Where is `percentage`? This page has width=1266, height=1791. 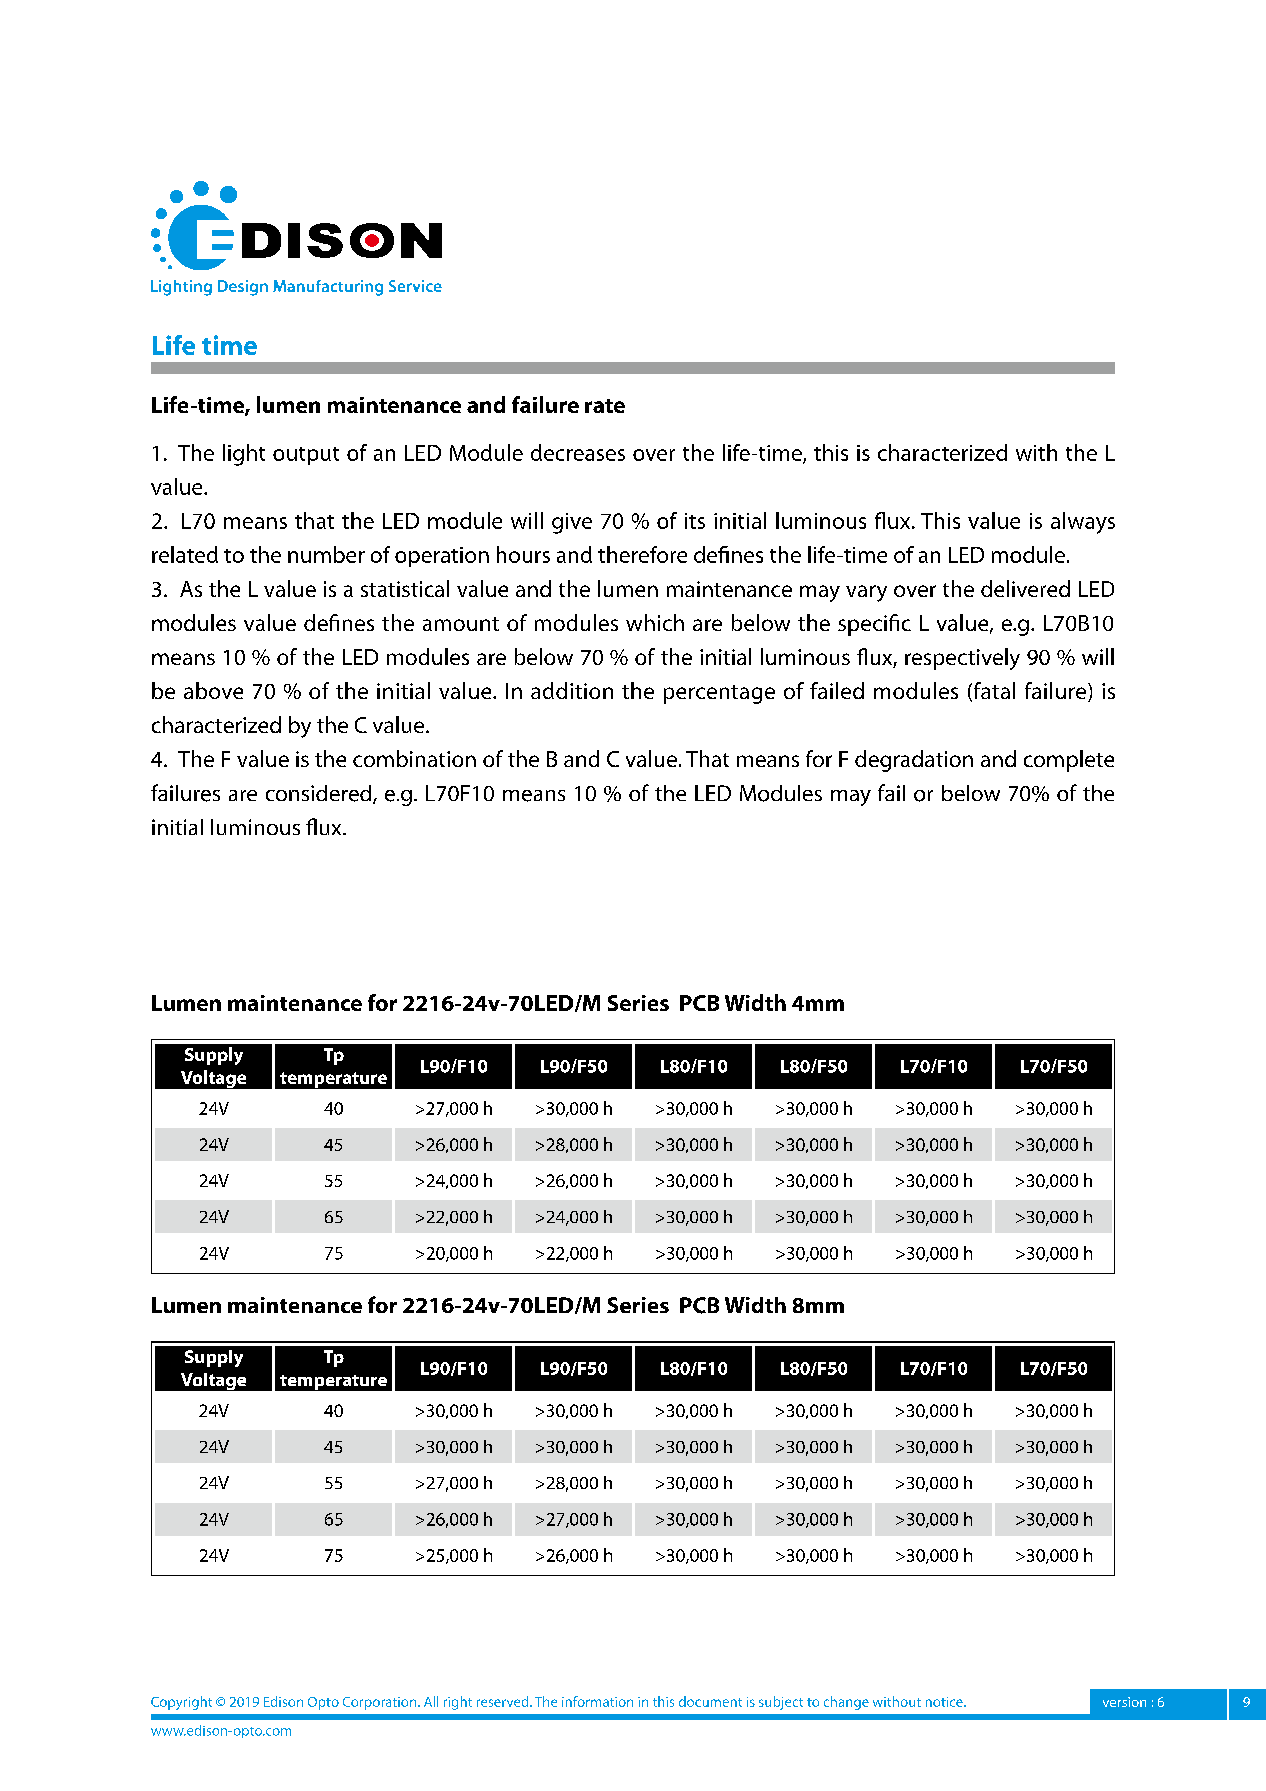 percentage is located at coordinates (719, 694).
